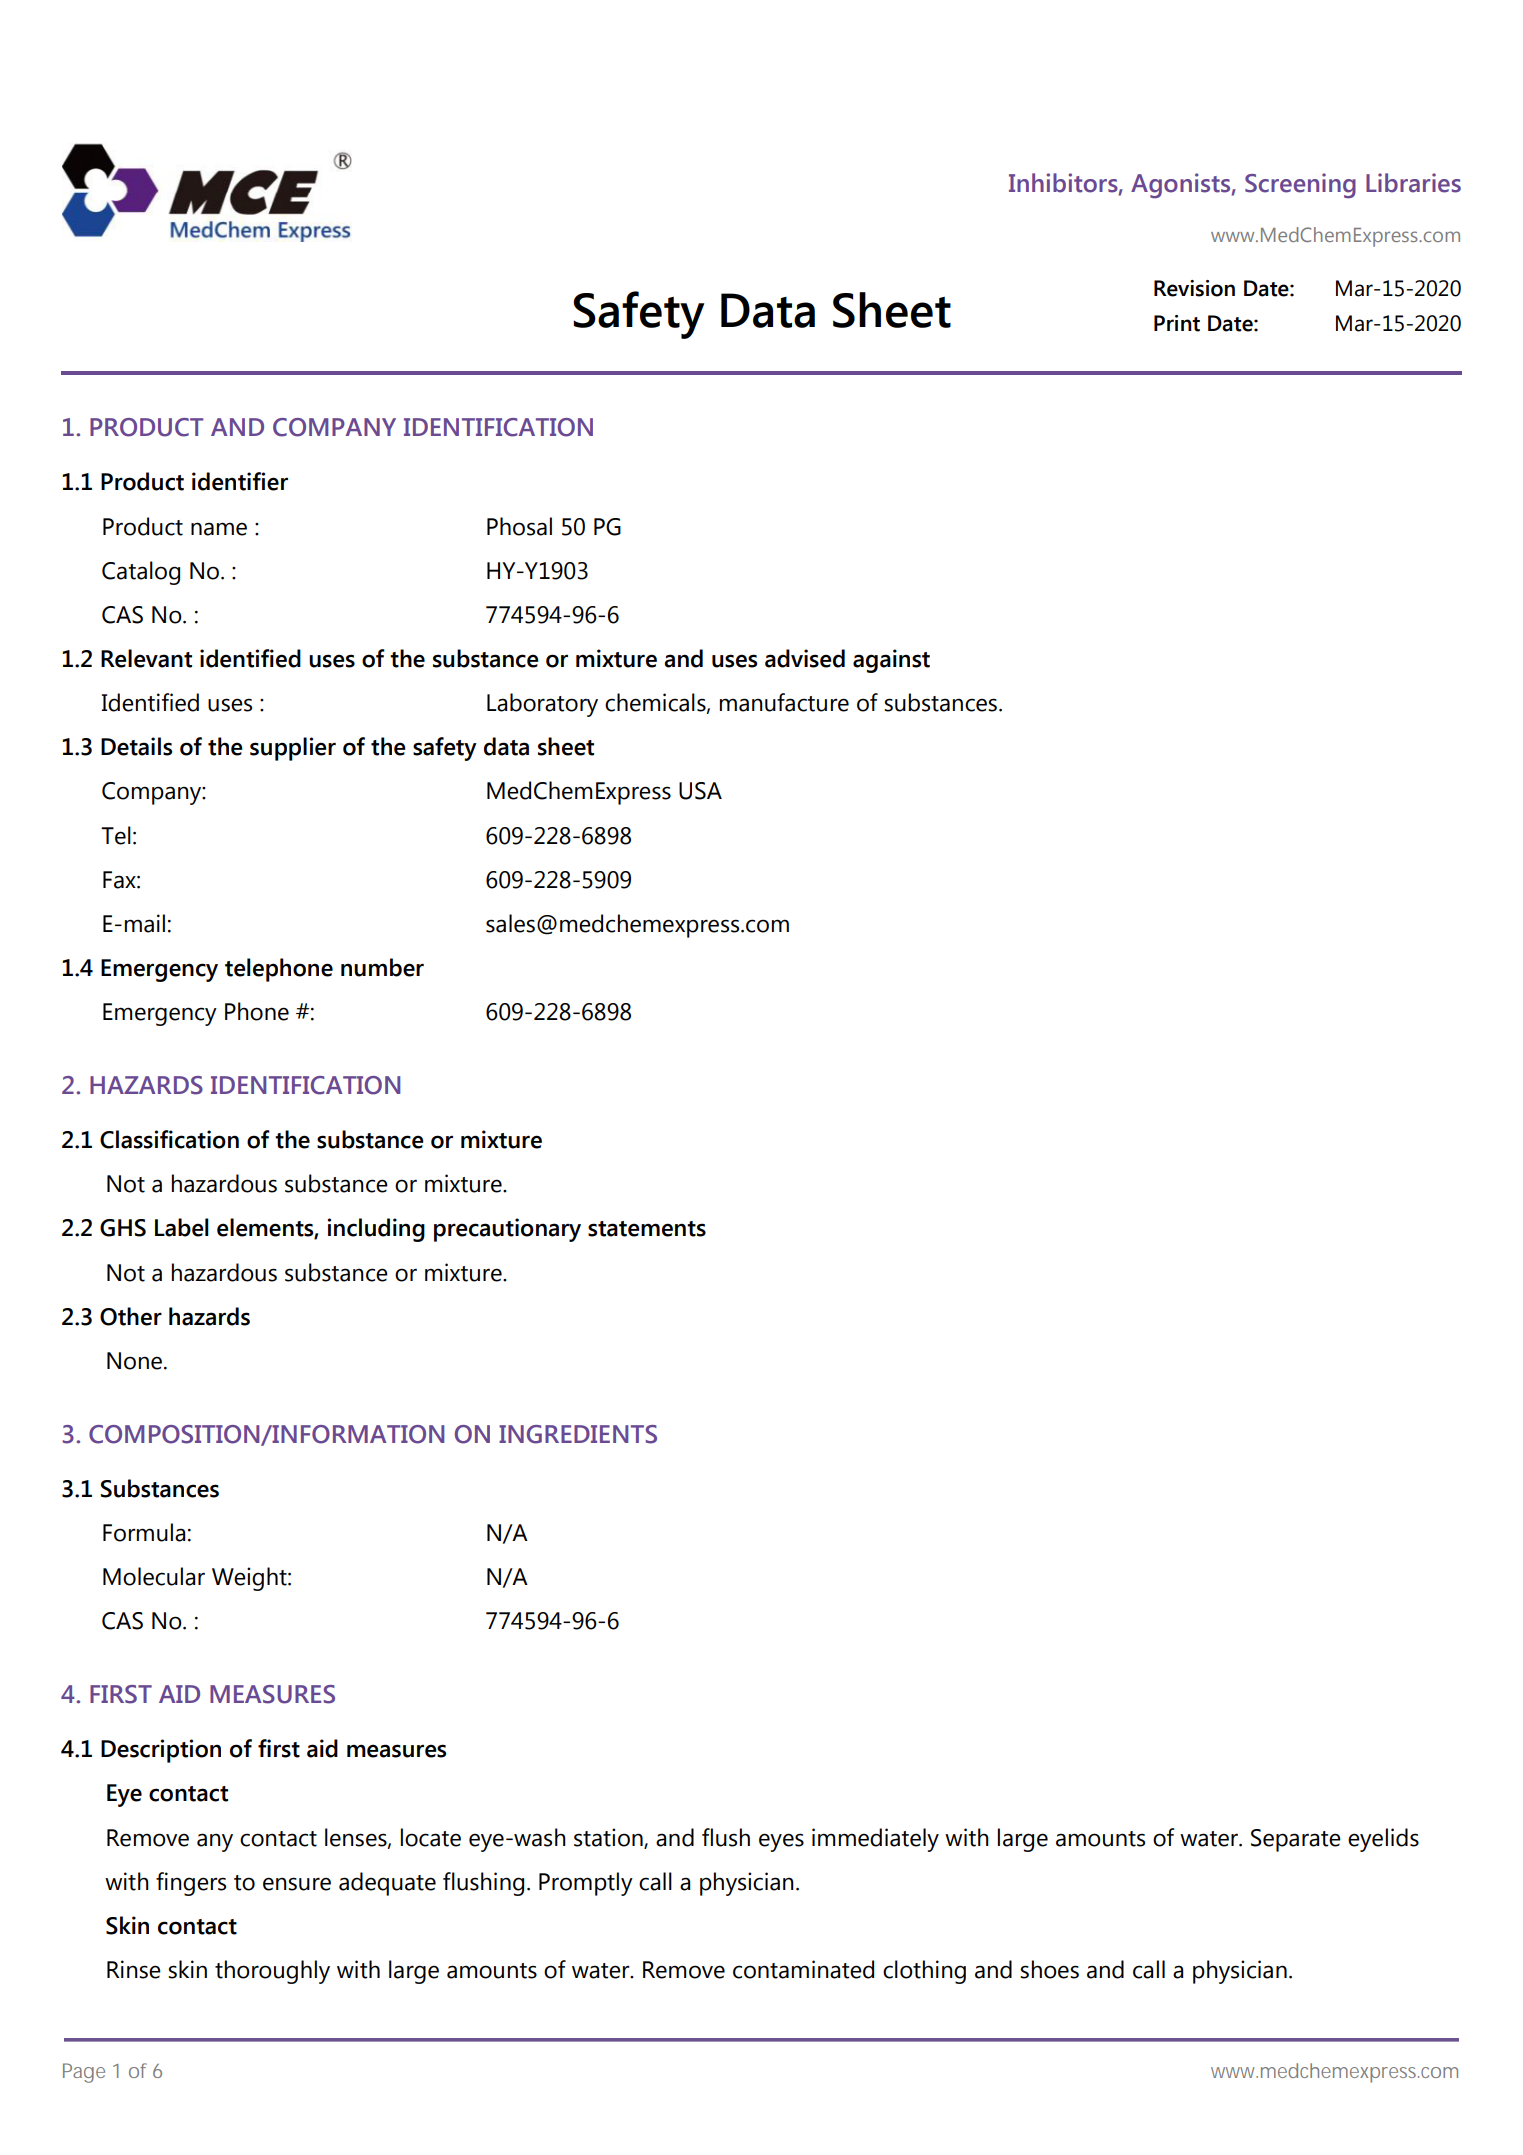  I want to click on shoes, so click(1049, 1969).
